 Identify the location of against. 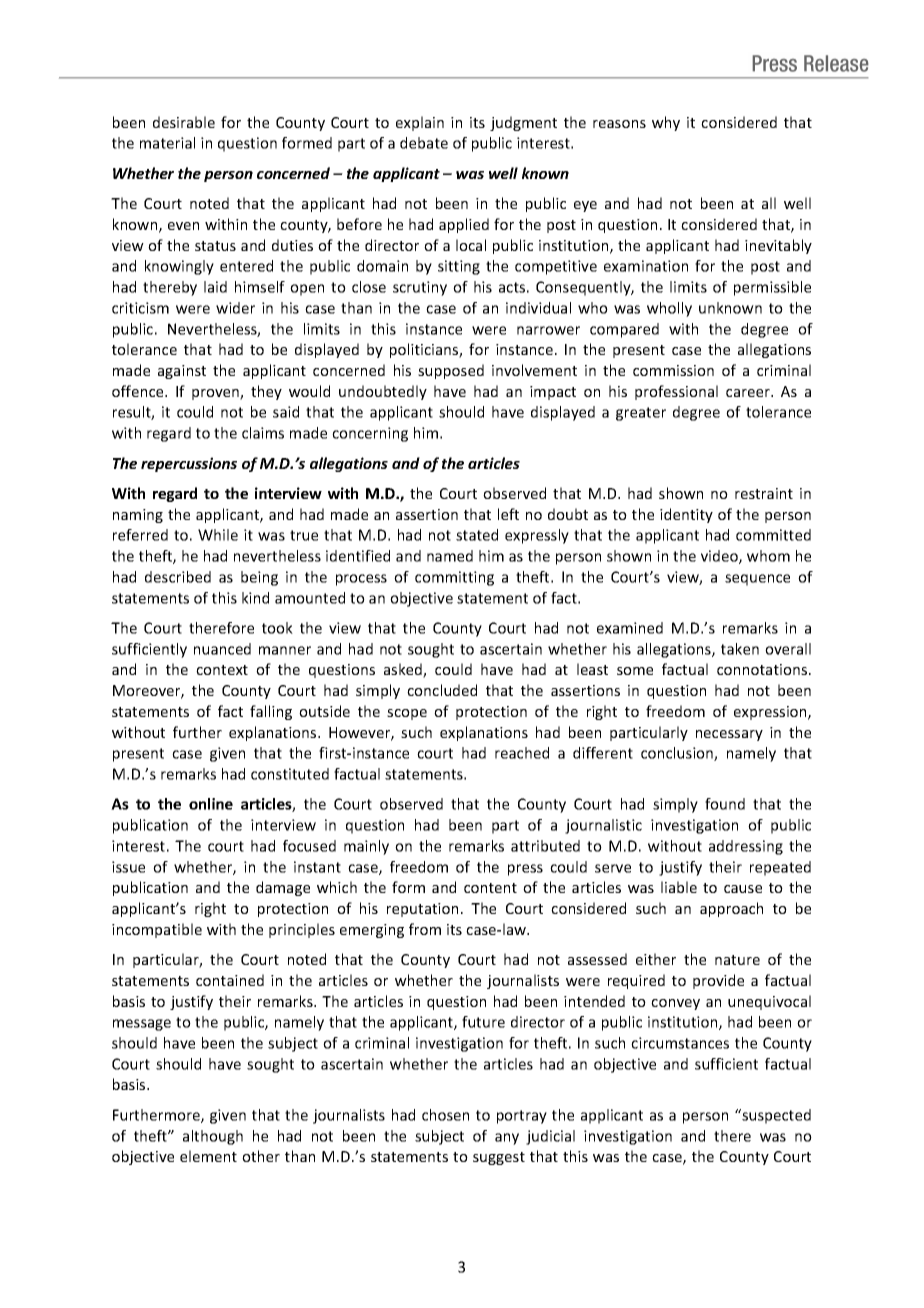
(182, 372).
